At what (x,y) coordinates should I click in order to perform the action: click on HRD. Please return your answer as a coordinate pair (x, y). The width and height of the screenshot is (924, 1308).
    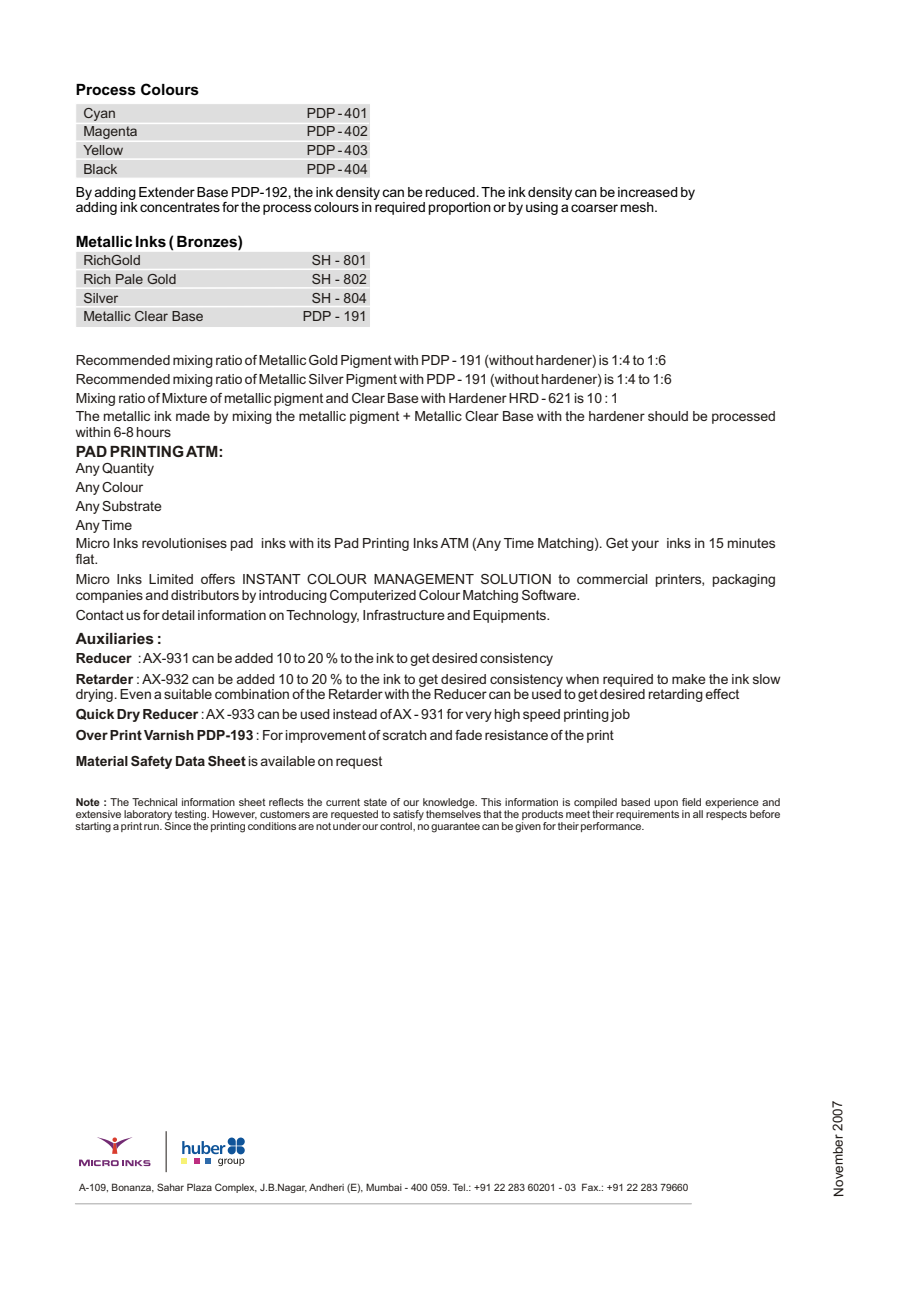
    Looking at the image, I should click on (524, 398).
